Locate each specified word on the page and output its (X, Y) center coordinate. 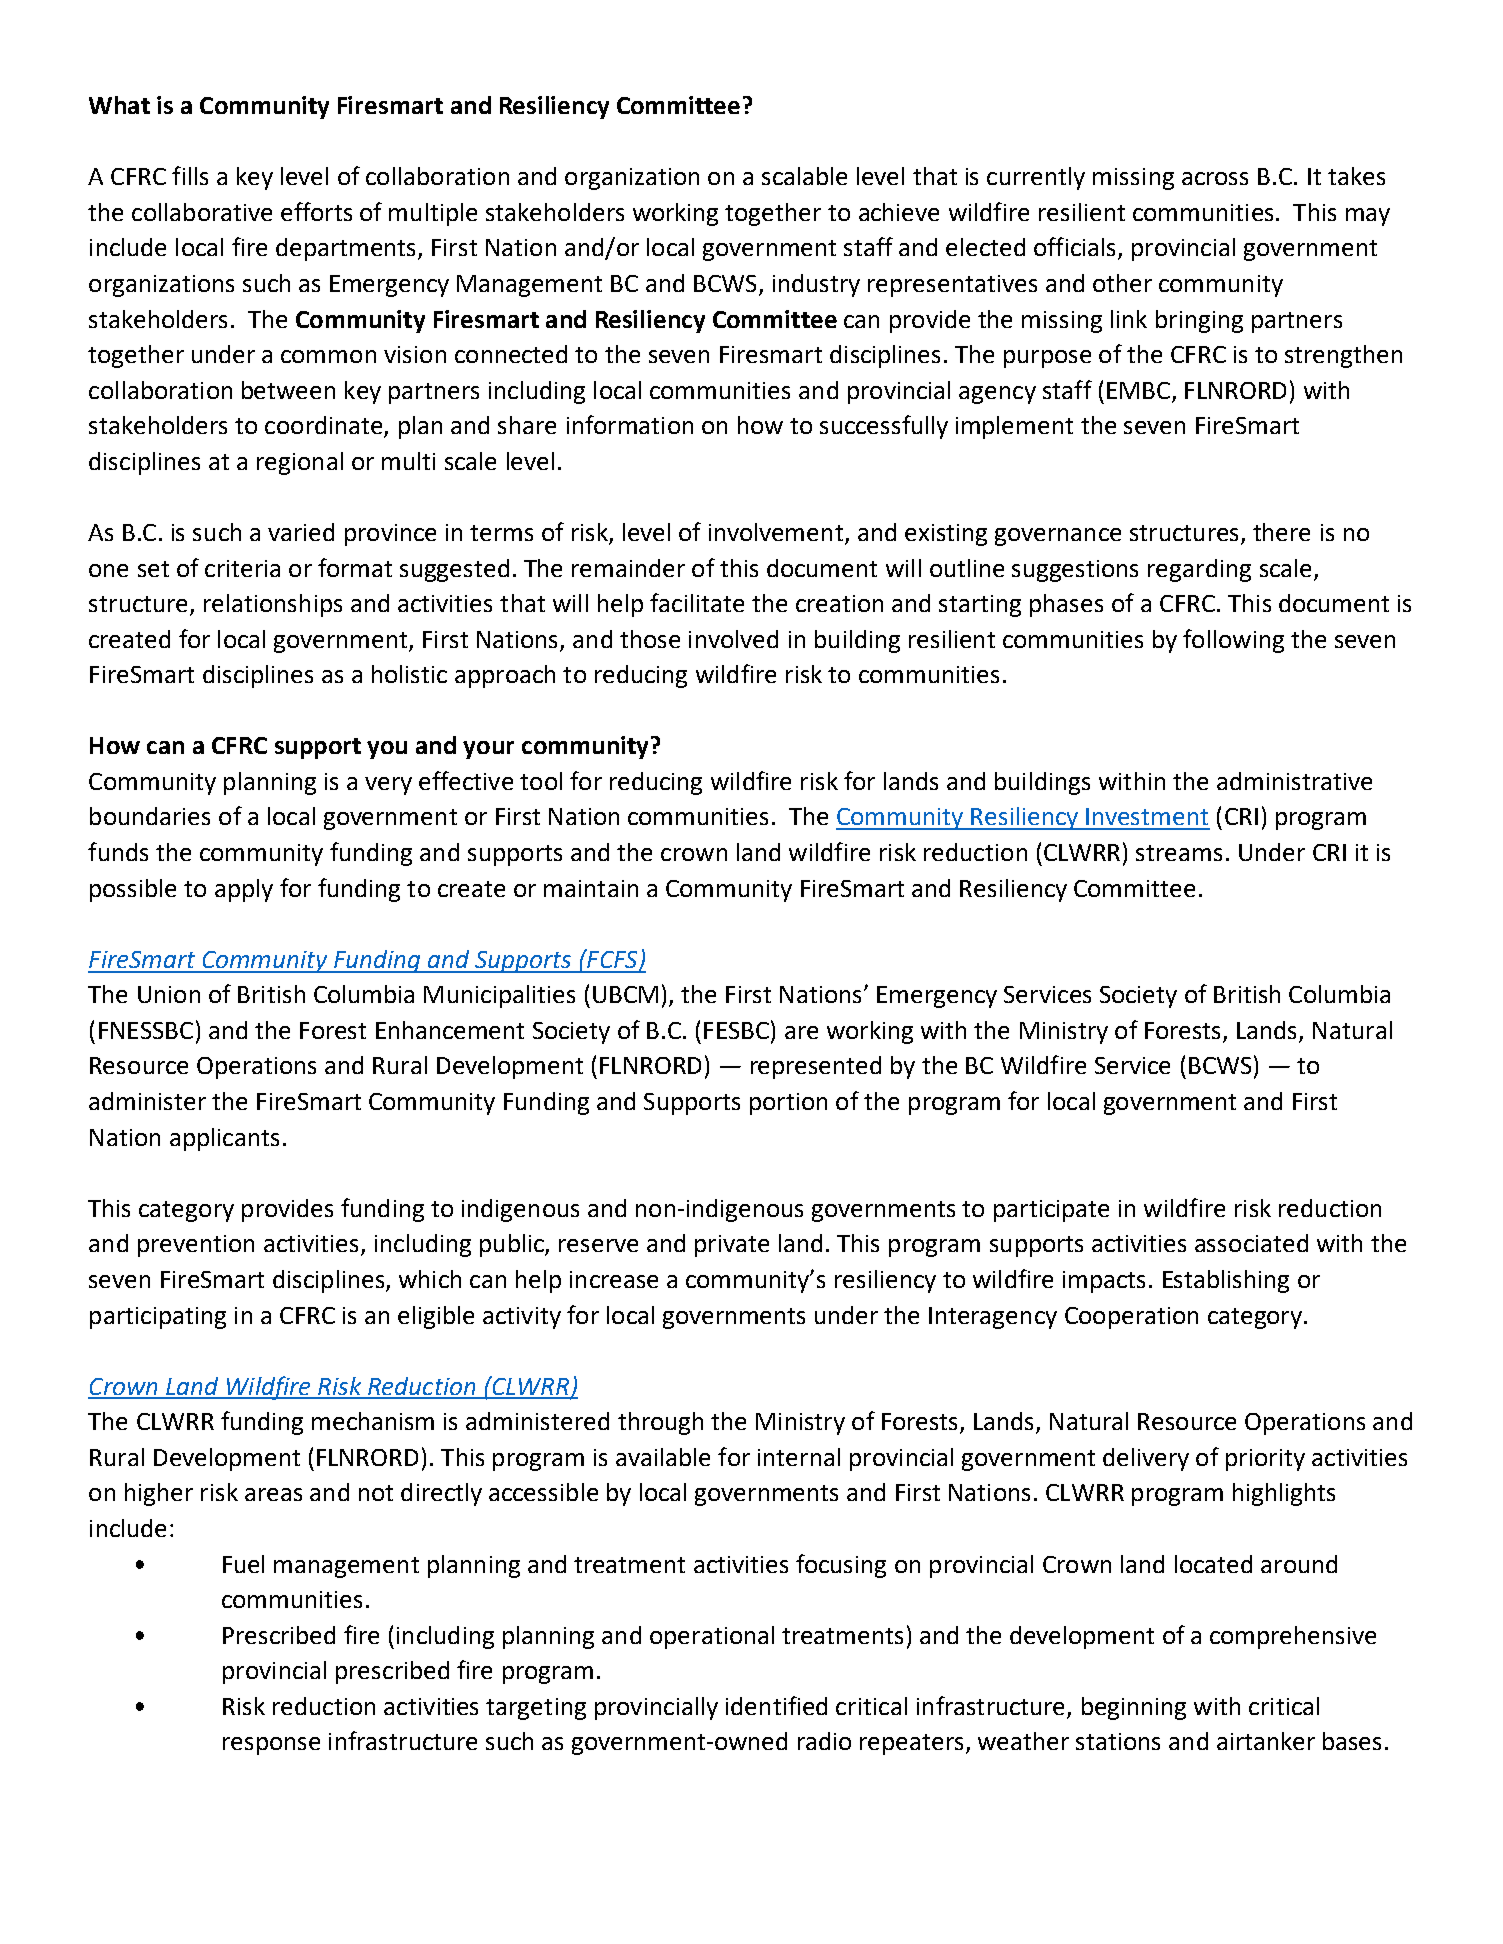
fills (190, 175)
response (271, 1746)
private (732, 1246)
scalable (804, 176)
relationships (273, 605)
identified (776, 1705)
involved (733, 639)
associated (1251, 1243)
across (1215, 178)
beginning (1134, 1708)
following (1233, 641)
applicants (224, 1139)
